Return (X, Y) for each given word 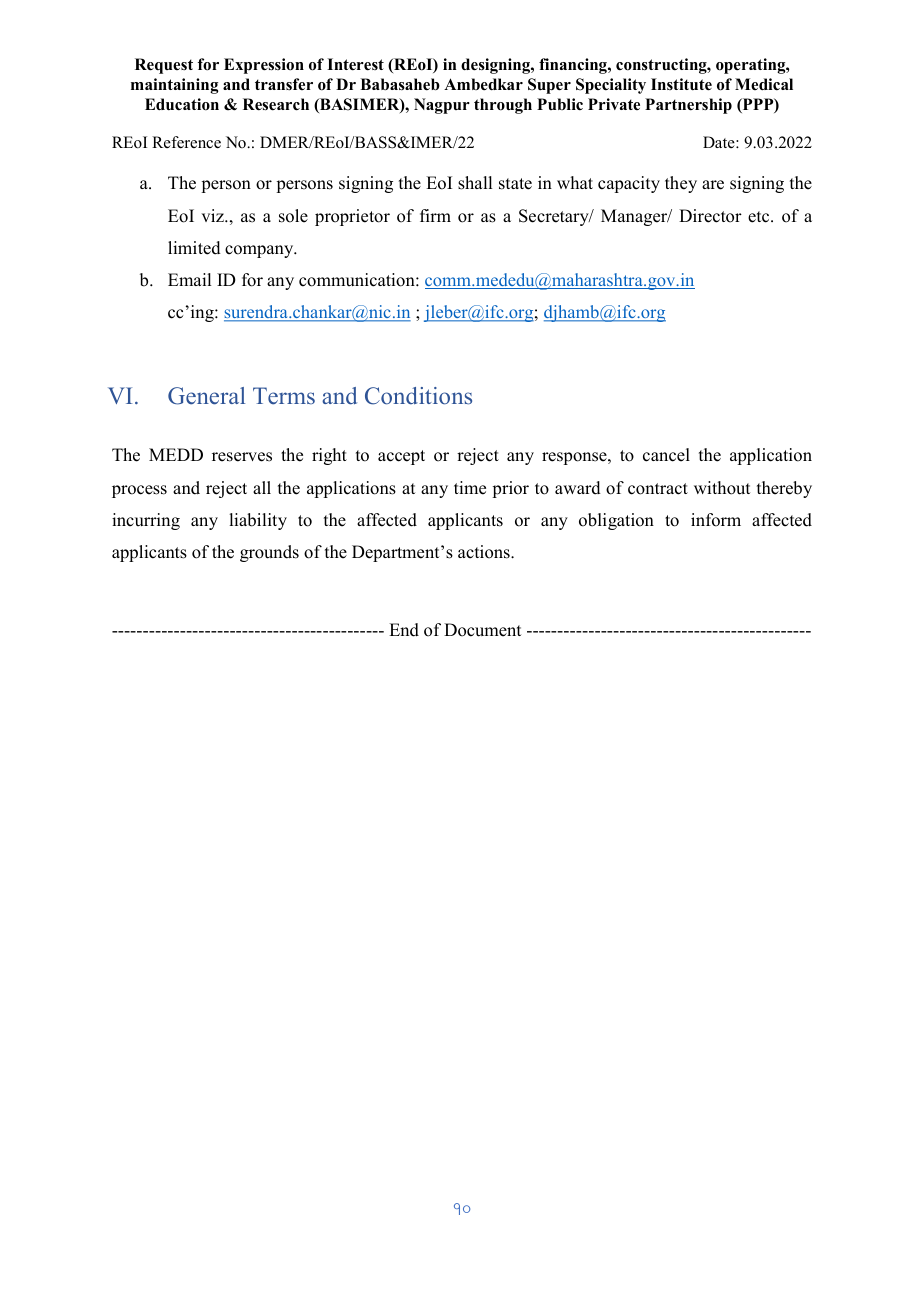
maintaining (174, 86)
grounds (269, 553)
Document (482, 630)
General (206, 396)
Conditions (418, 396)
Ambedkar (483, 84)
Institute (681, 84)
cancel (666, 455)
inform (716, 520)
